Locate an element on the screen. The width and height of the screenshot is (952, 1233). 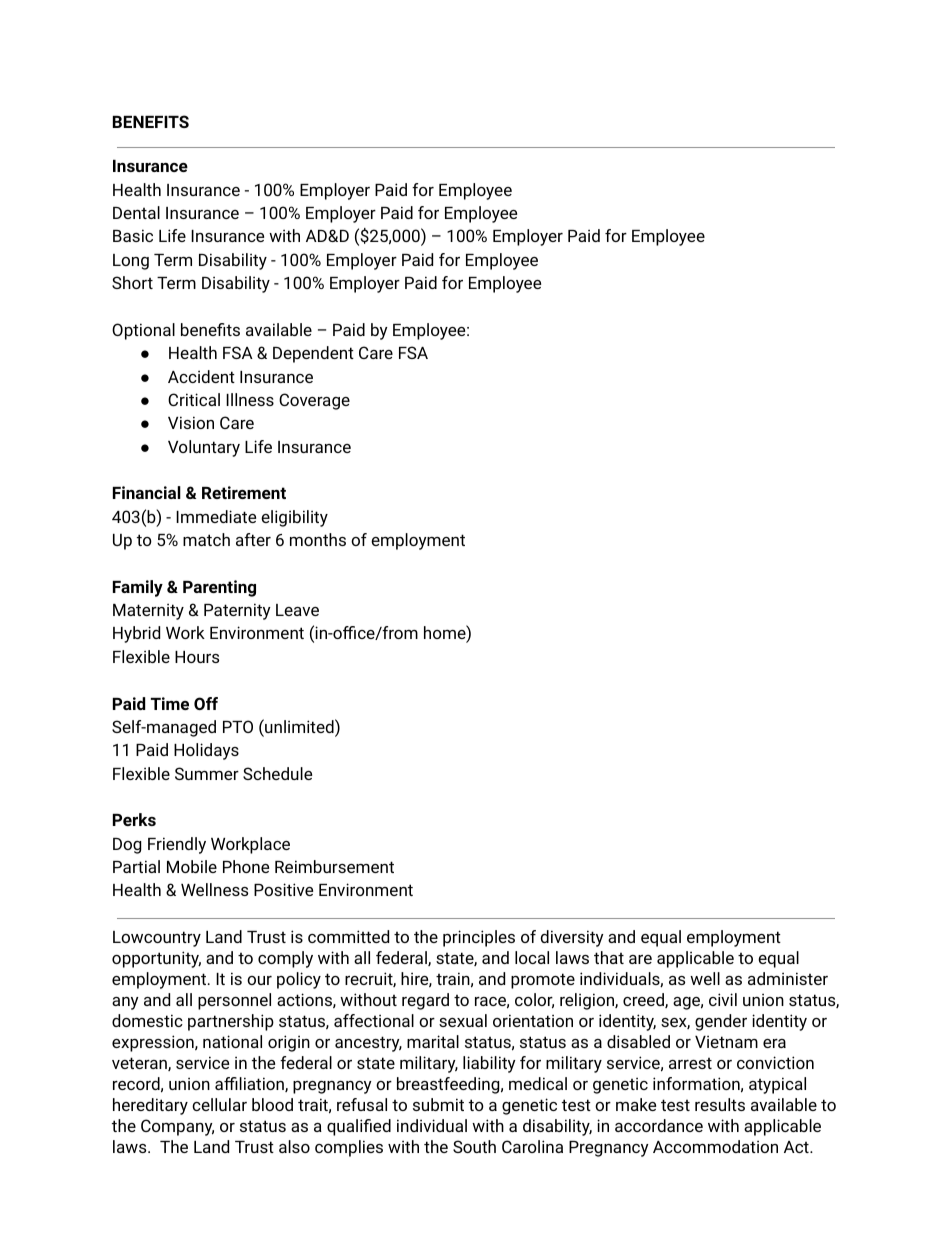
Dependent is located at coordinates (313, 354).
